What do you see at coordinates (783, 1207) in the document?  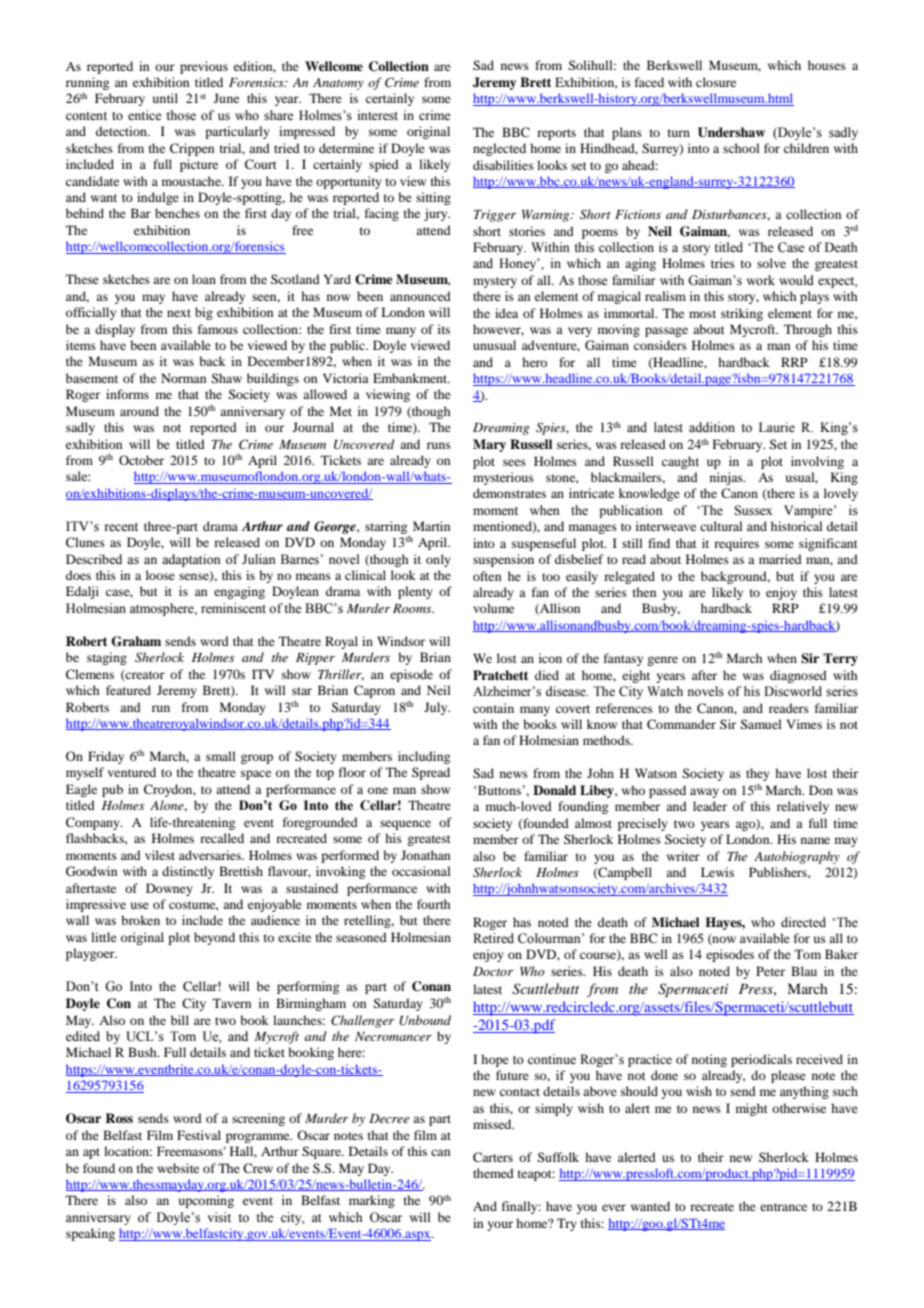 I see `entrance` at bounding box center [783, 1207].
